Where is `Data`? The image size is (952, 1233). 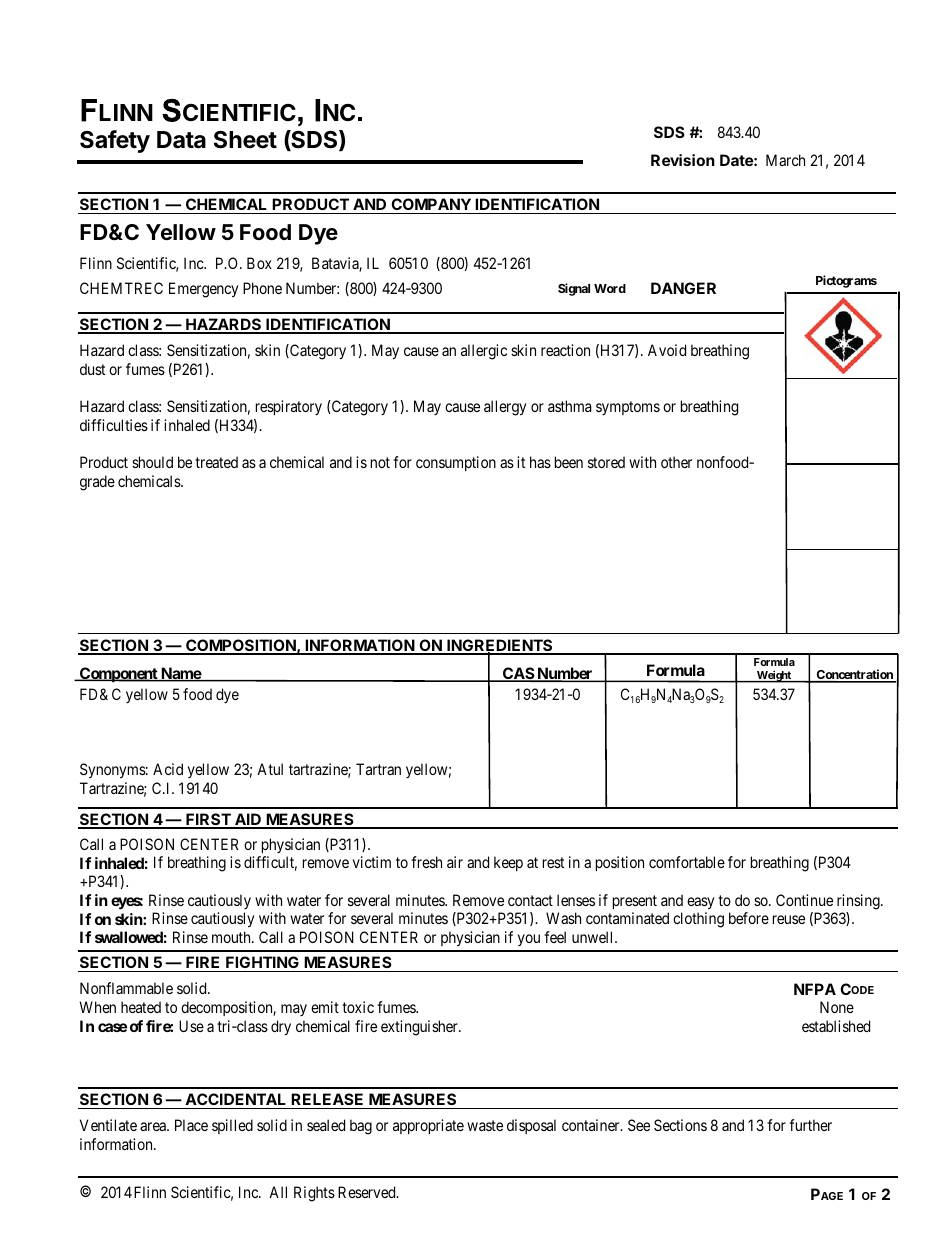
Data is located at coordinates (181, 140).
